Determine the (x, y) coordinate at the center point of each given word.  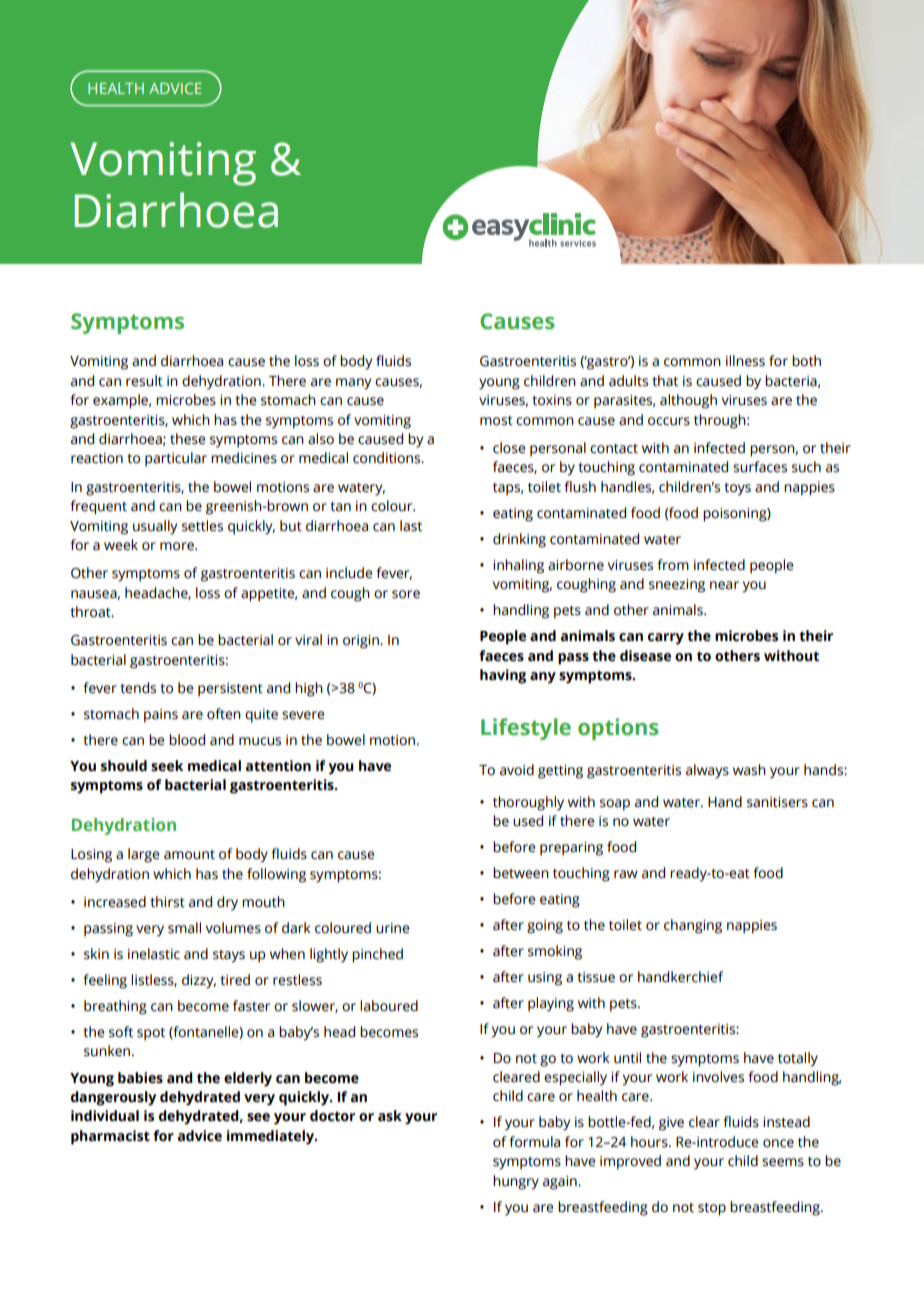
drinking (519, 540)
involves (718, 1077)
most (496, 421)
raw (626, 874)
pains (161, 716)
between (521, 873)
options (618, 729)
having (503, 676)
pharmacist (110, 1137)
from (673, 565)
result (144, 381)
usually (155, 527)
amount (189, 855)
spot (151, 1034)
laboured (389, 1006)
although (688, 401)
